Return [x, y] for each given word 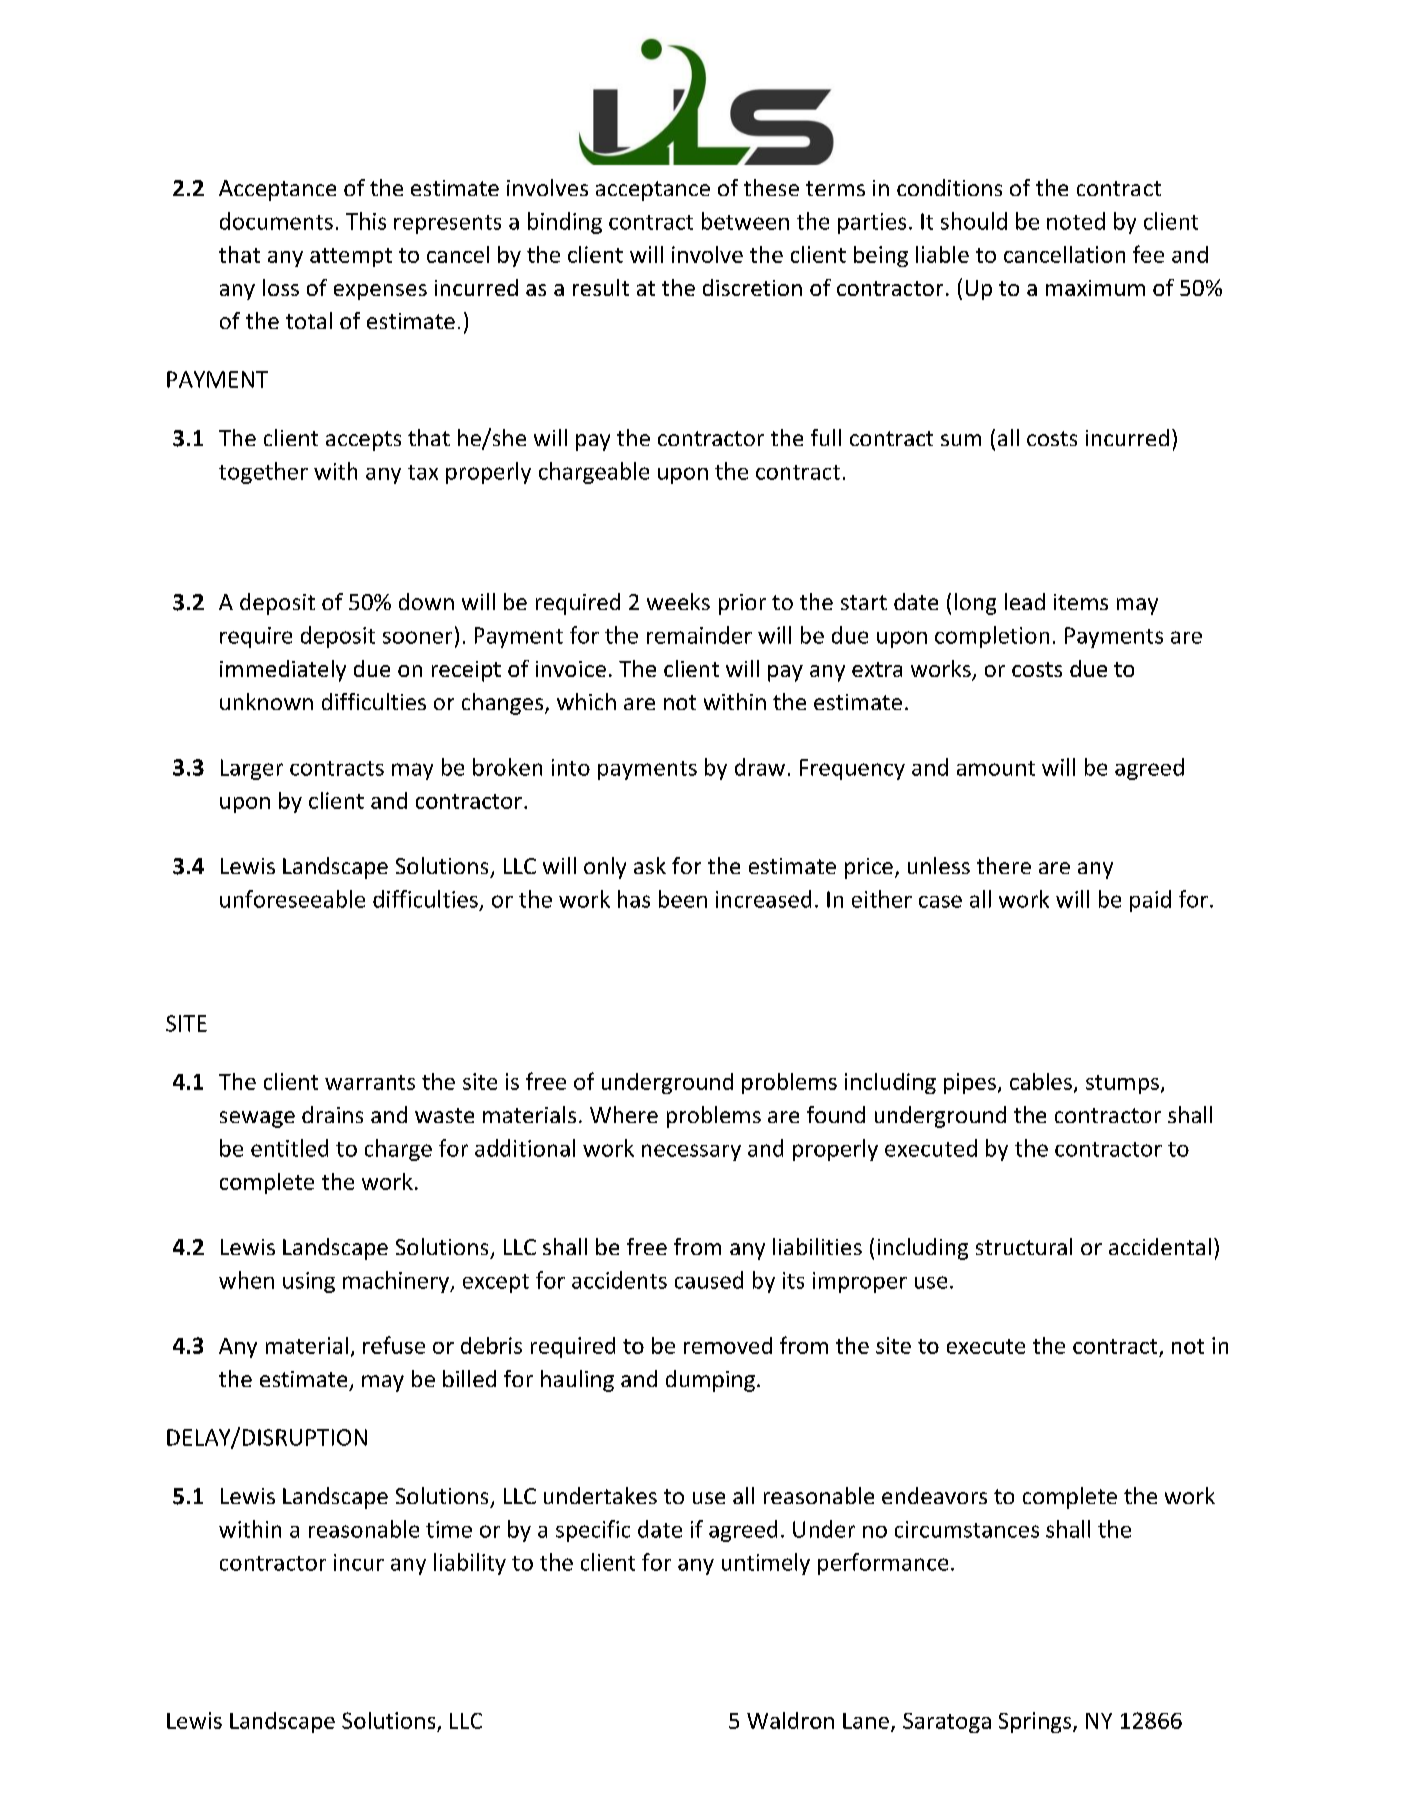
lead [1025, 601]
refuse [394, 1345]
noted [1076, 221]
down [426, 601]
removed [728, 1345]
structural [1024, 1246]
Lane [866, 1721]
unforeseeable [292, 899]
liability [470, 1564]
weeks [678, 601]
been [683, 899]
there [1004, 865]
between [745, 221]
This [366, 221]
